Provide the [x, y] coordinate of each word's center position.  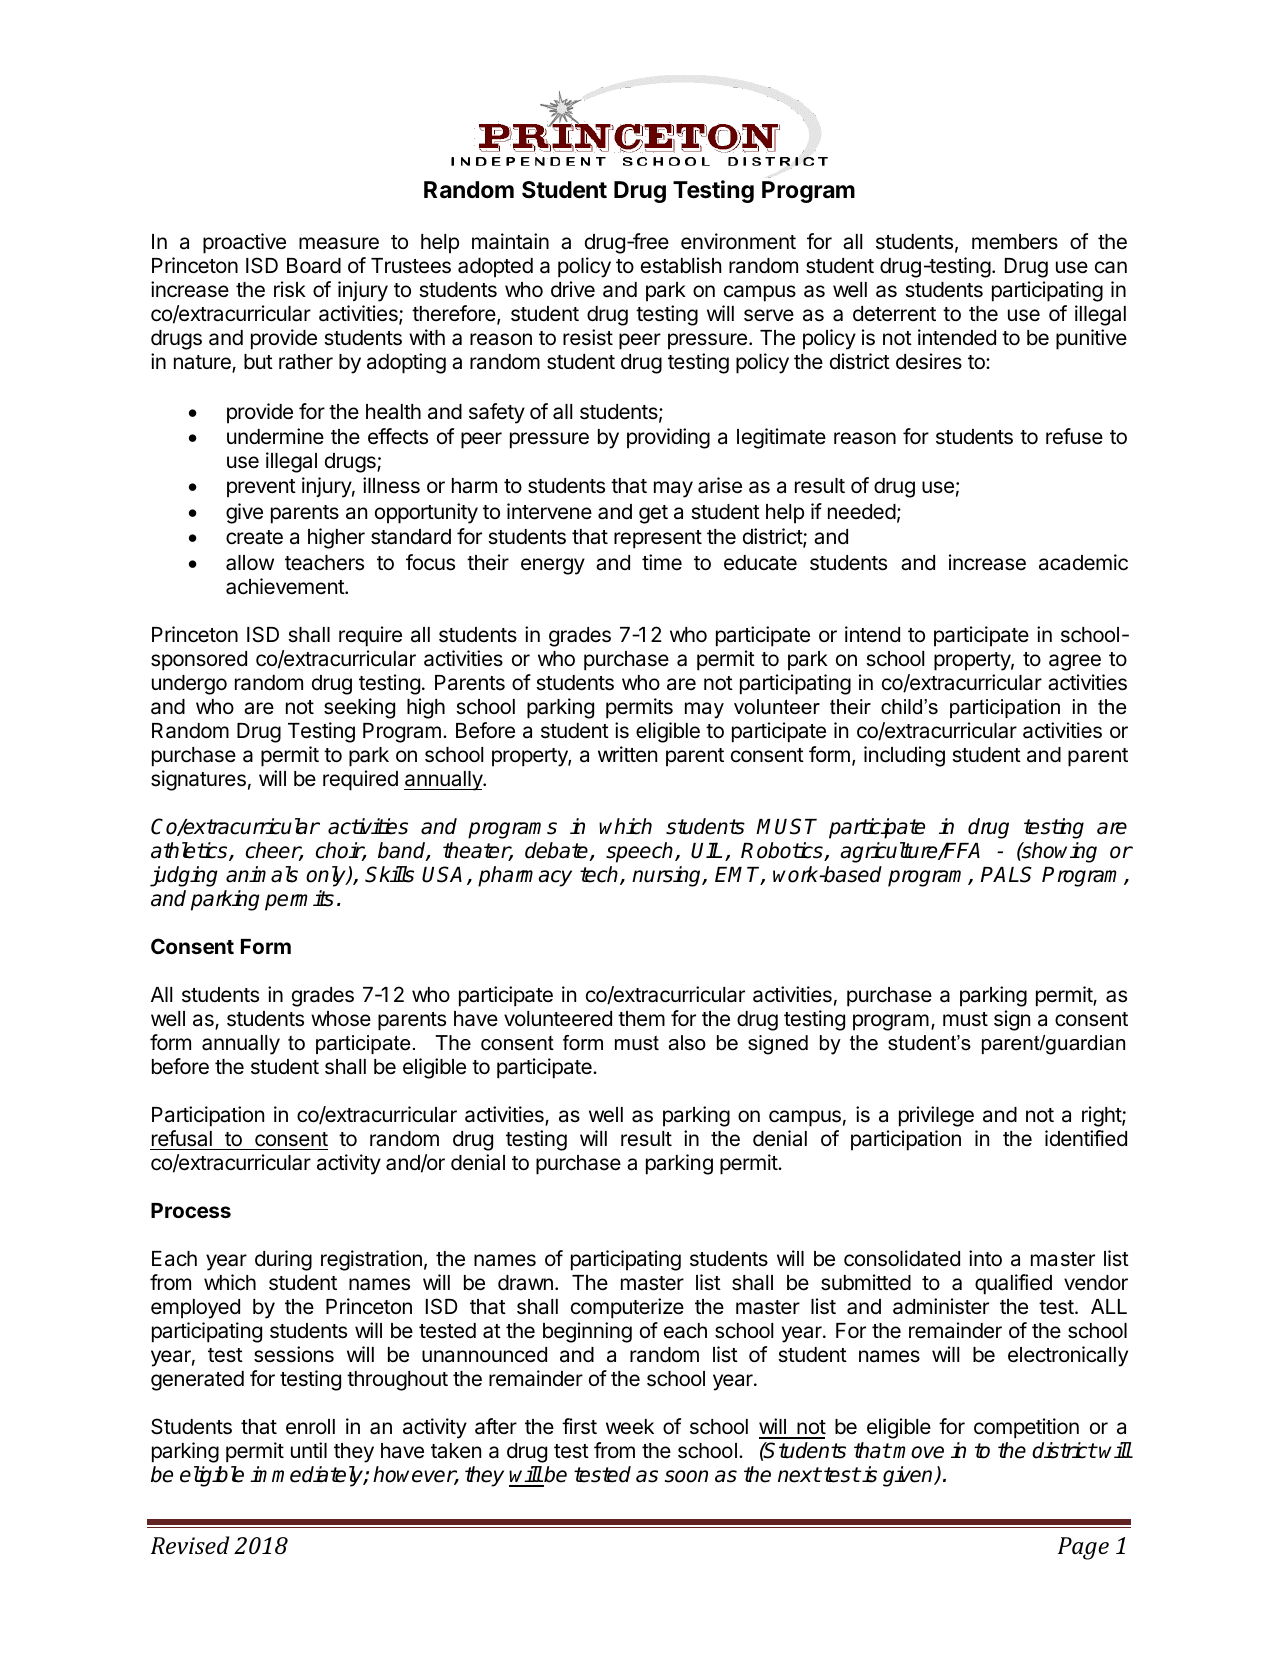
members [1015, 242]
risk [290, 289]
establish [681, 265]
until [309, 1450]
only [327, 876]
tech [600, 875]
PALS [1006, 874]
